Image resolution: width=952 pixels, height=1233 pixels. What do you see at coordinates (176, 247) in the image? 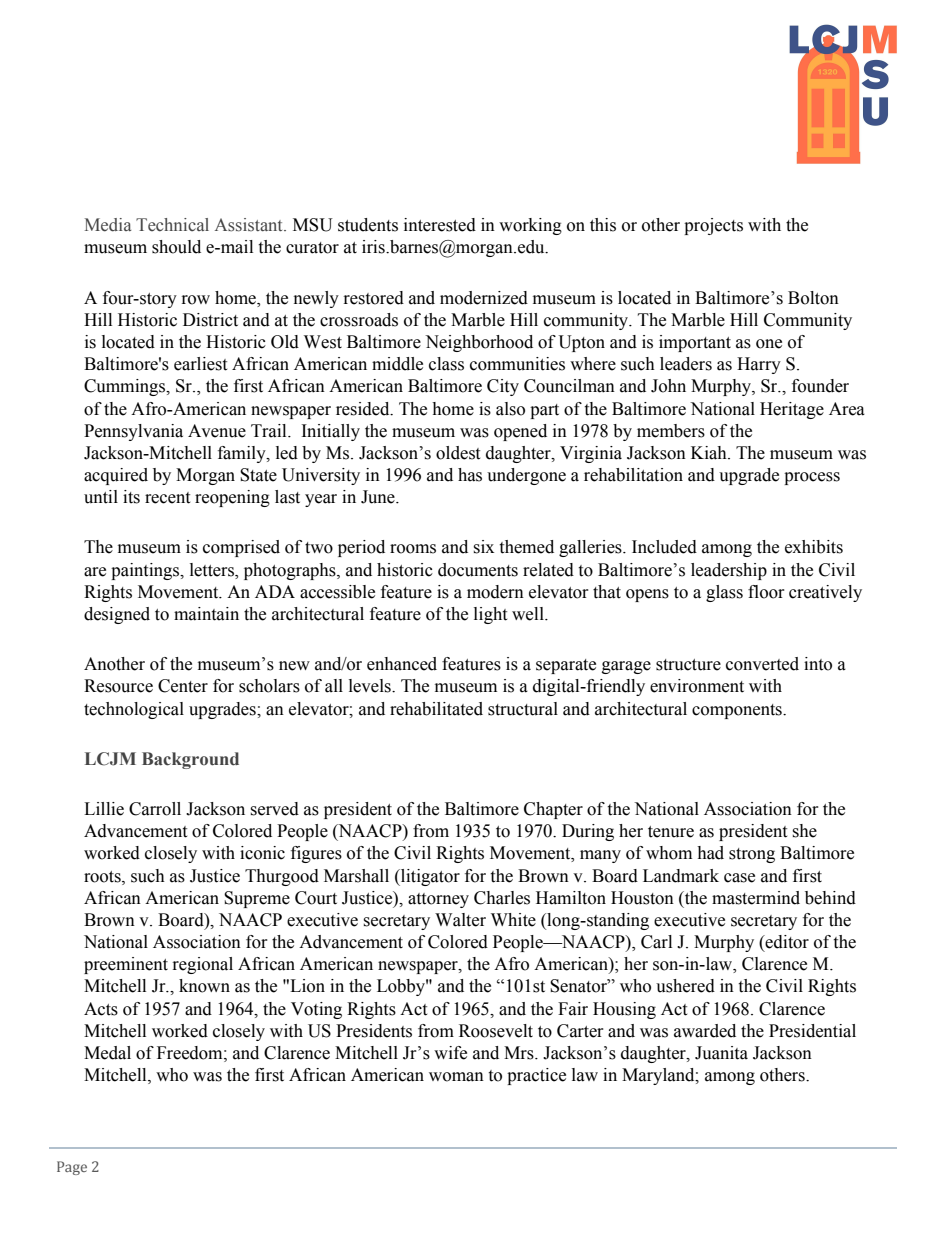
I see `should` at bounding box center [176, 247].
